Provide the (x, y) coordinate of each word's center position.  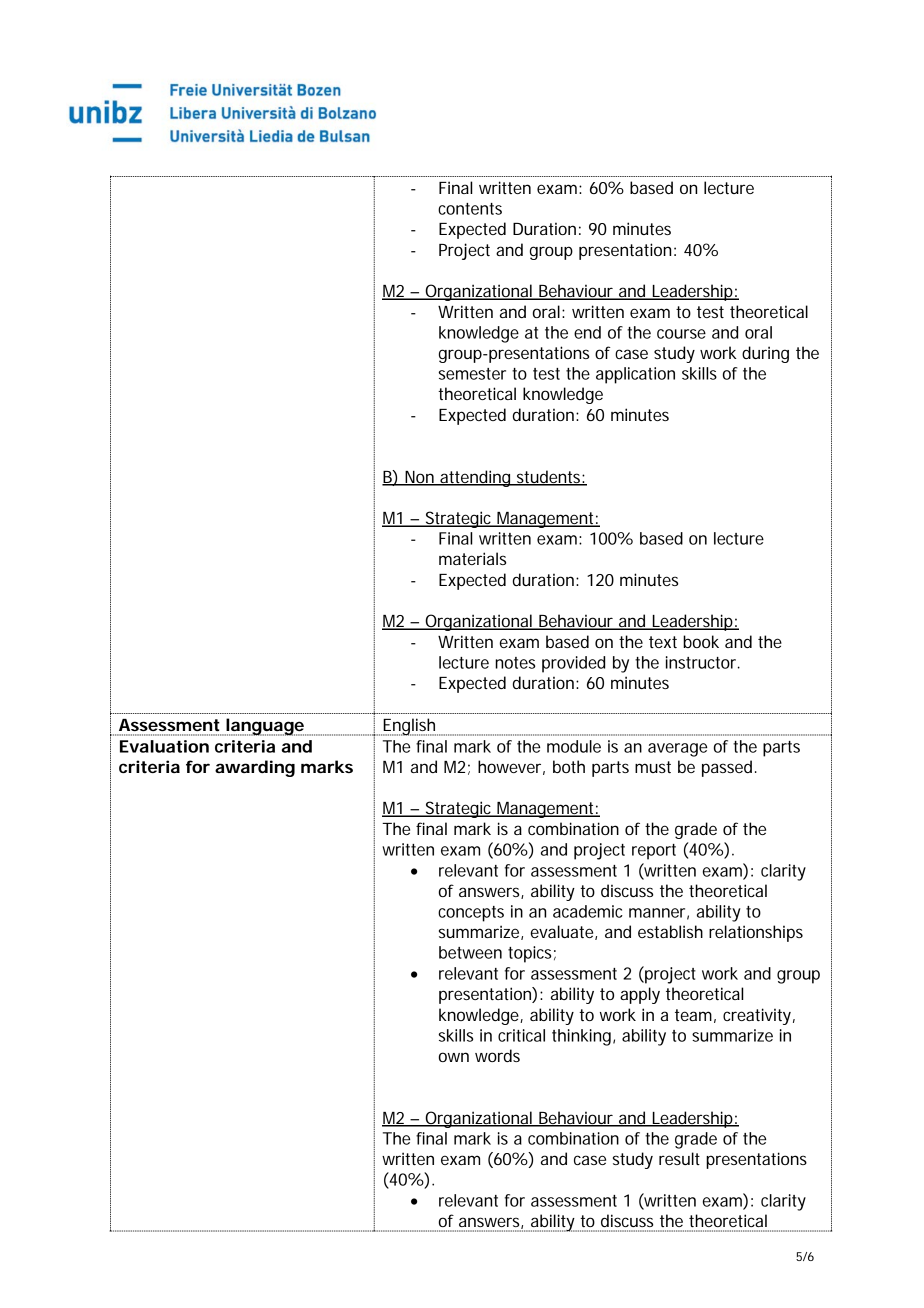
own (454, 1057)
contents (470, 209)
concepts (471, 914)
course (681, 334)
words (497, 1055)
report (654, 852)
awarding (255, 768)
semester (472, 374)
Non (420, 478)
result (679, 1158)
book (701, 641)
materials (472, 558)
